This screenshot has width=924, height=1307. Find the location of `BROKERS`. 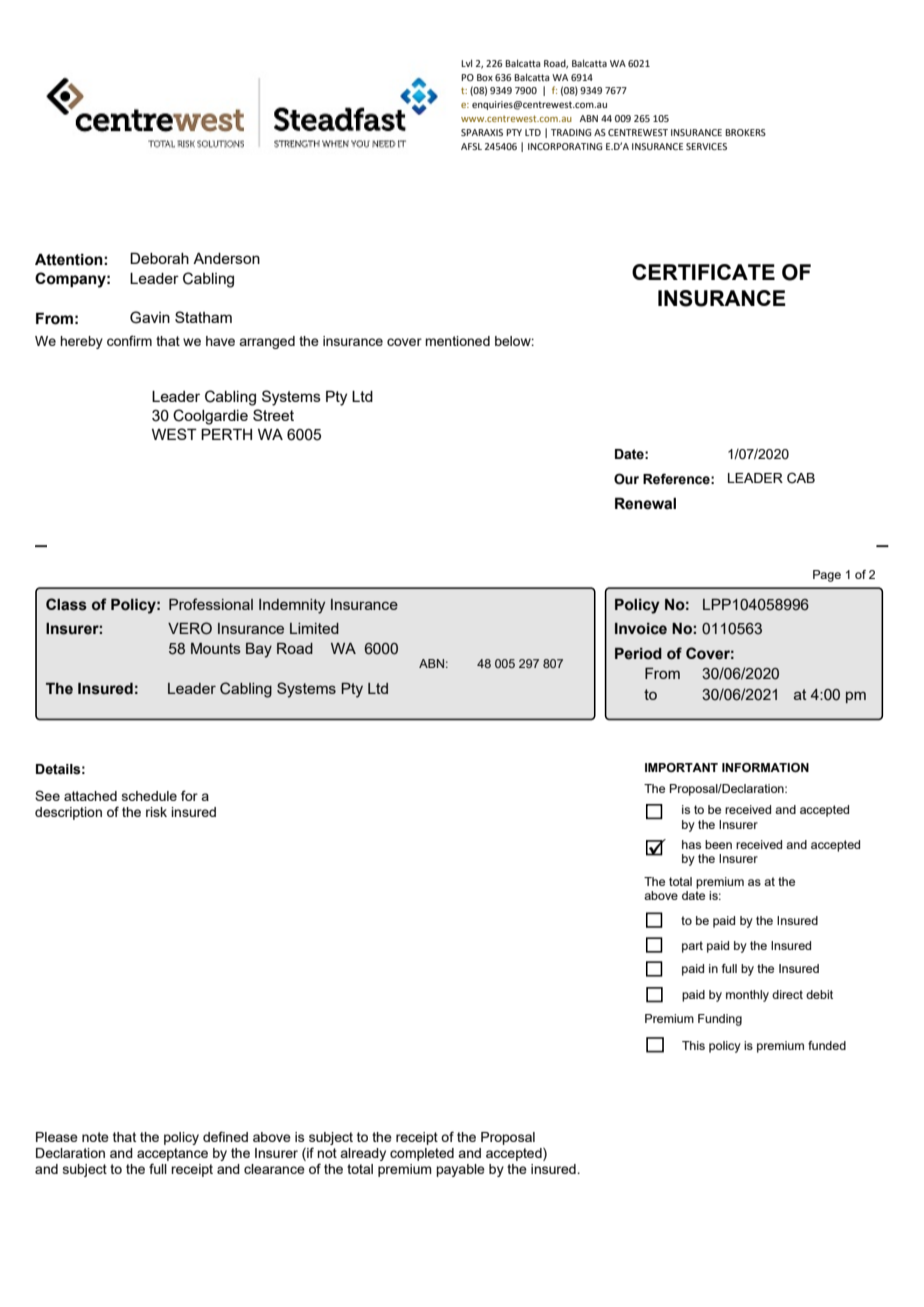

BROKERS is located at coordinates (745, 132).
